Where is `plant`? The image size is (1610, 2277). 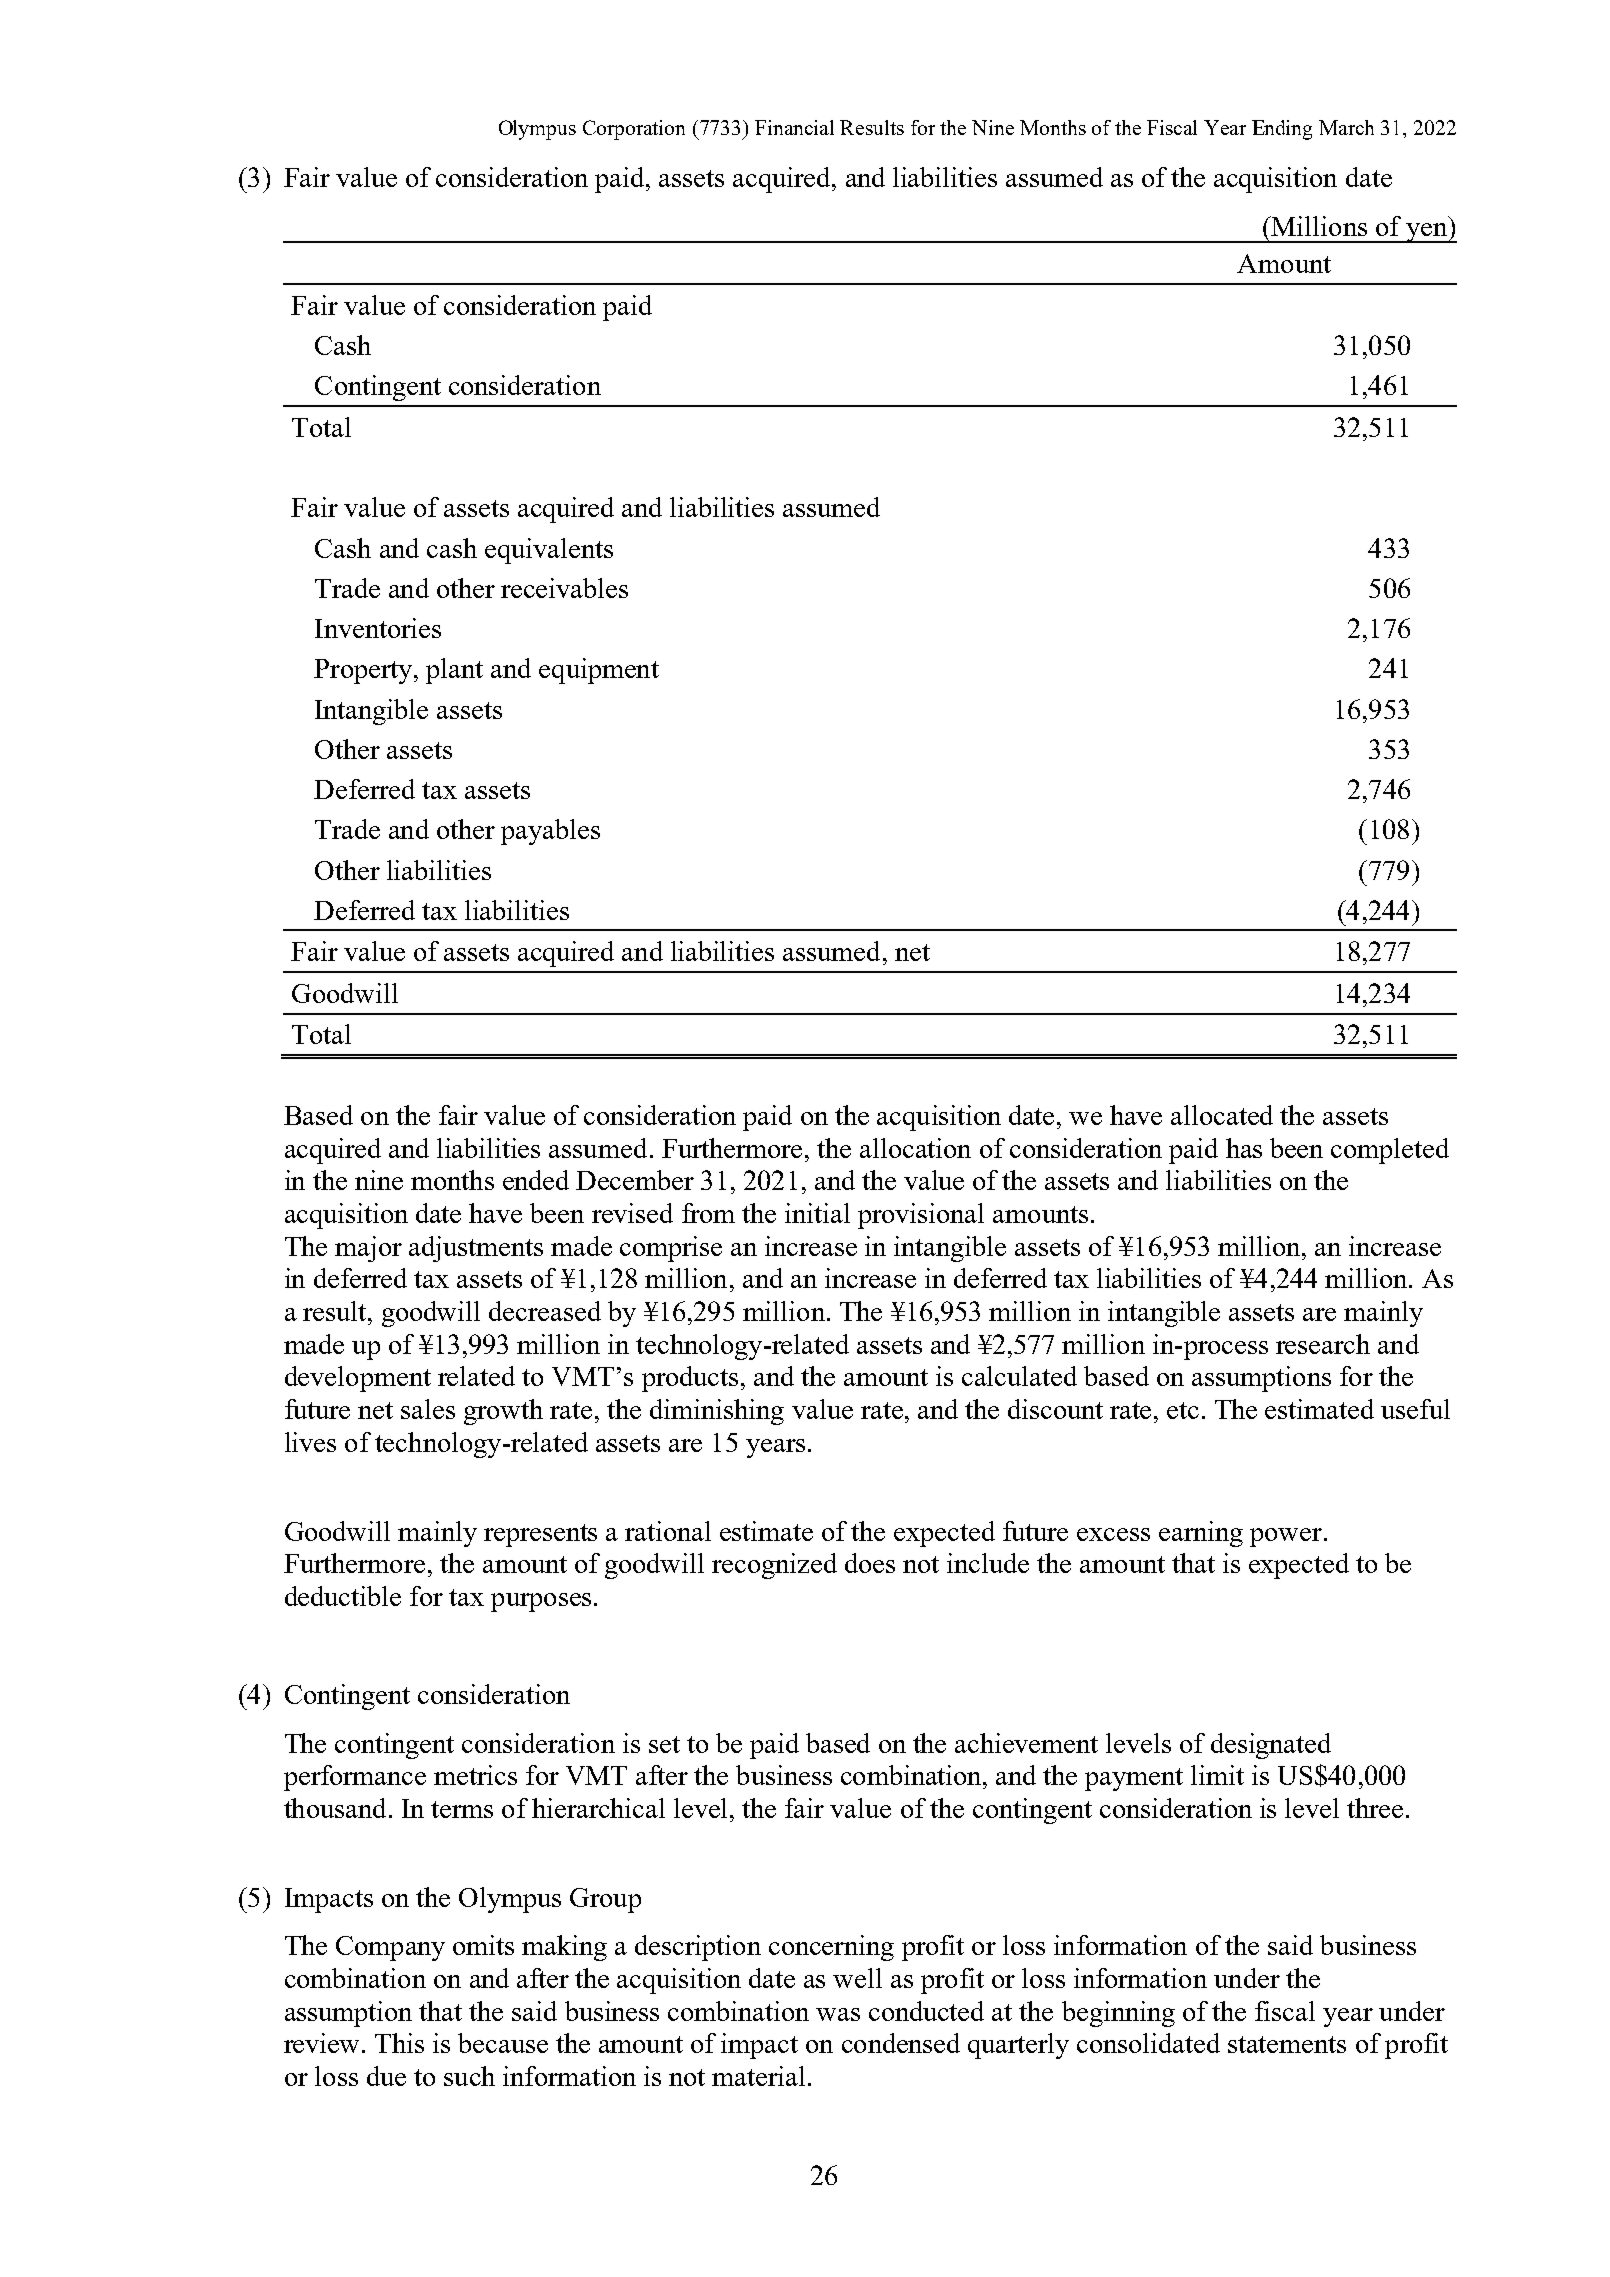
plant is located at coordinates (454, 671).
